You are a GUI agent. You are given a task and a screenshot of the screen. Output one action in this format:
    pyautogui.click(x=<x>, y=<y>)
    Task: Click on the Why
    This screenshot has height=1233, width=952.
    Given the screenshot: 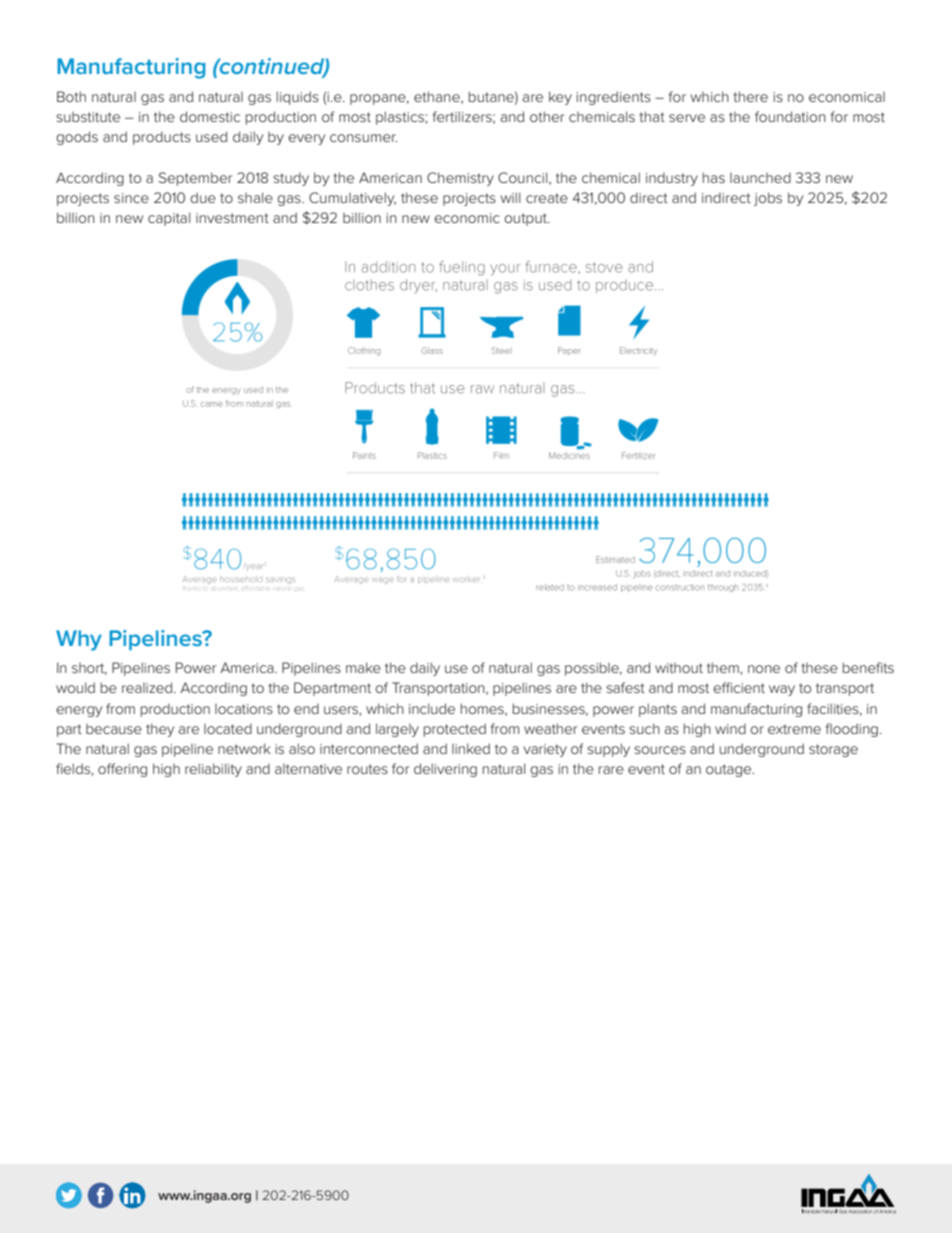 What is the action you would take?
    pyautogui.click(x=79, y=640)
